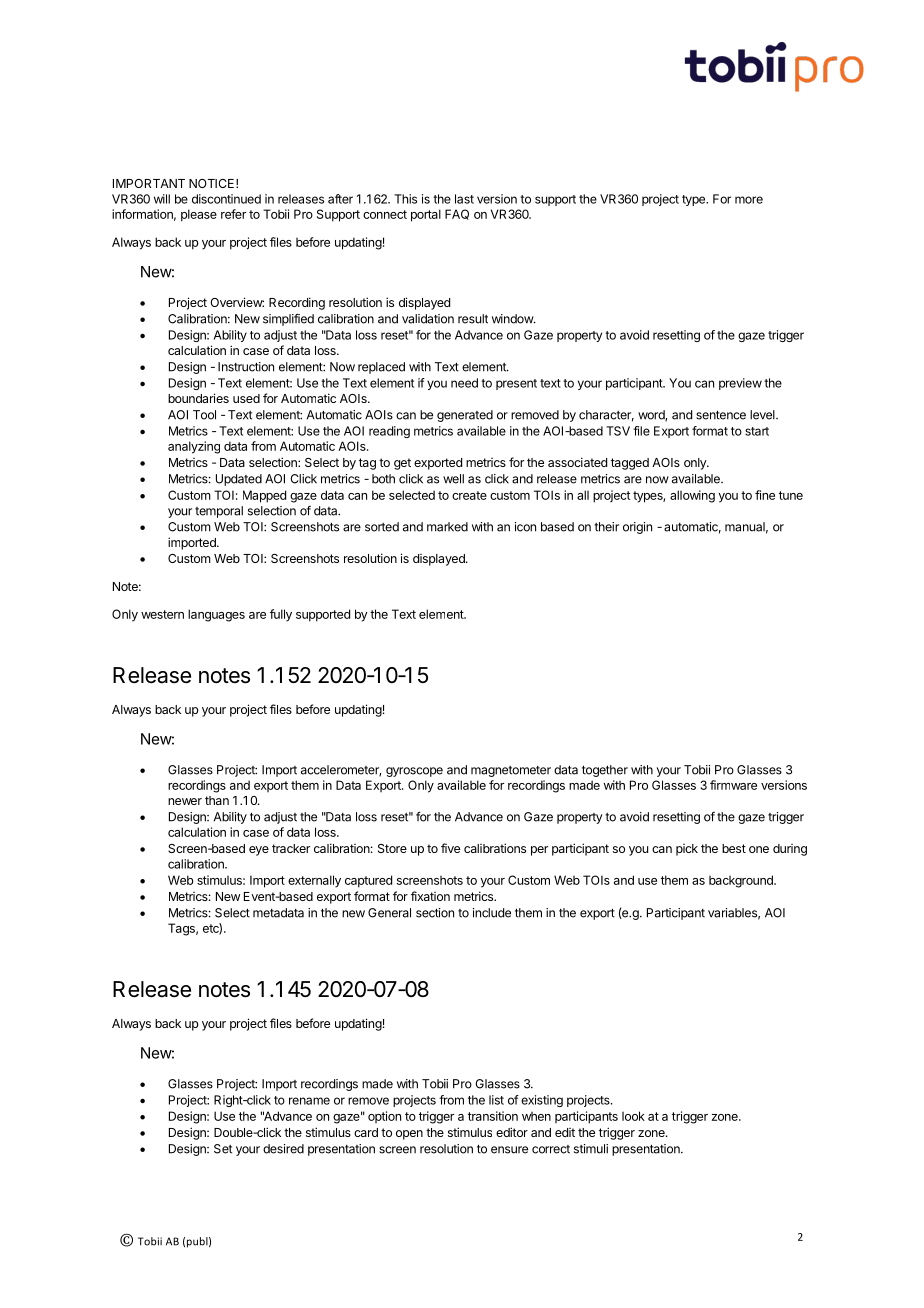  Describe the element at coordinates (453, 479) in the page. I see `well` at that location.
